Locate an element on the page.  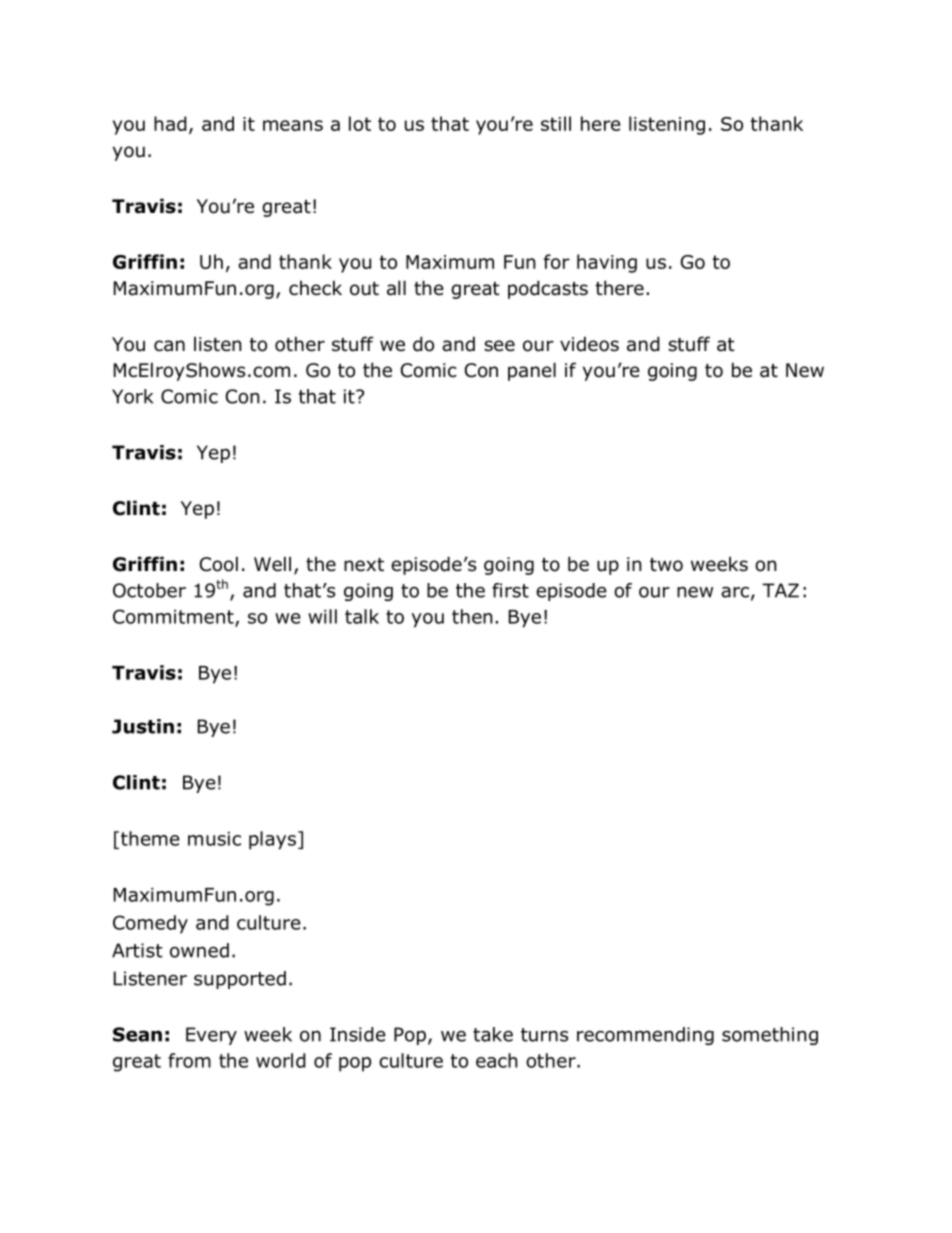
Every is located at coordinates (211, 1036).
